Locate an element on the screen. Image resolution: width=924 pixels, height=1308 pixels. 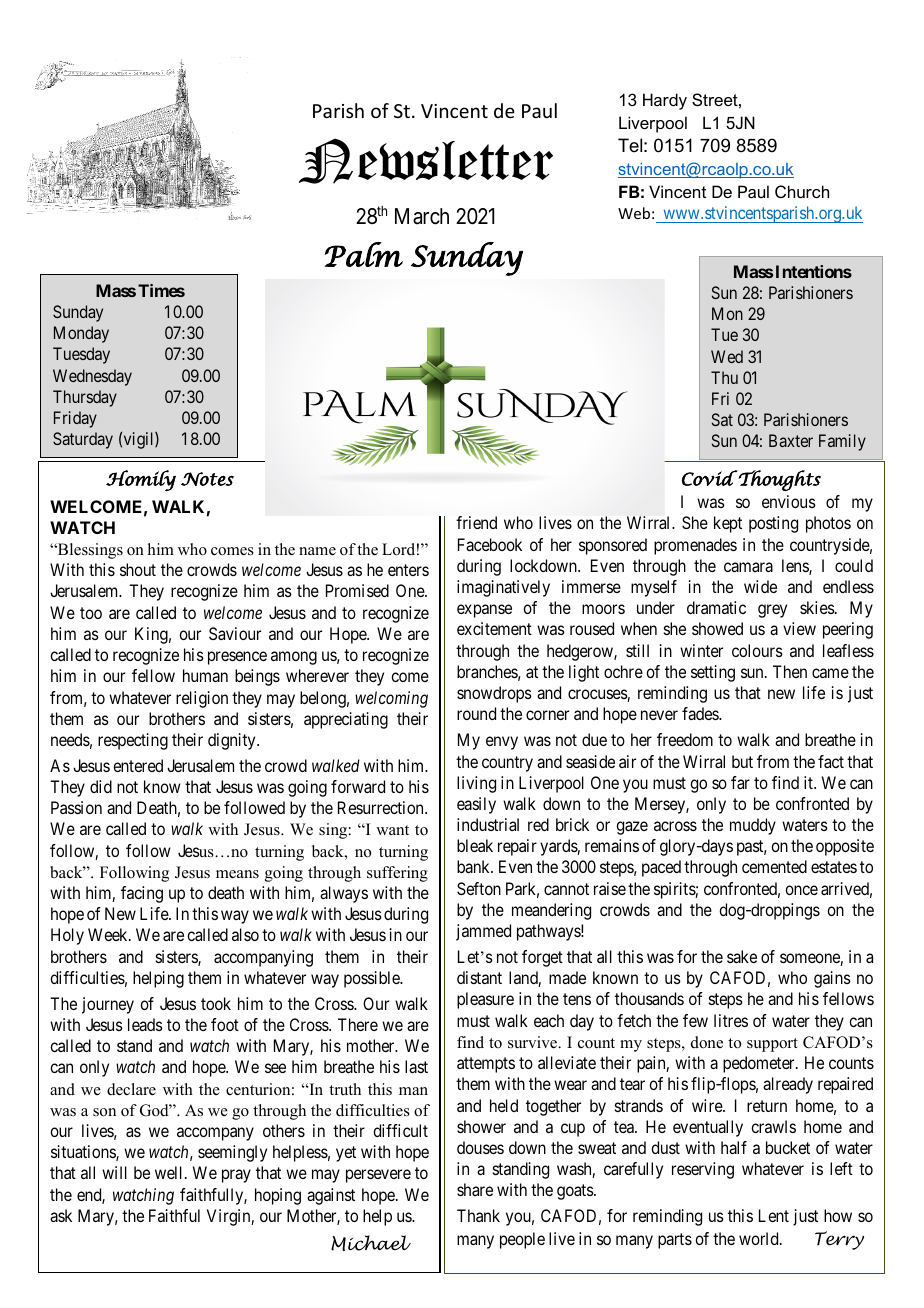
well is located at coordinates (170, 1172).
